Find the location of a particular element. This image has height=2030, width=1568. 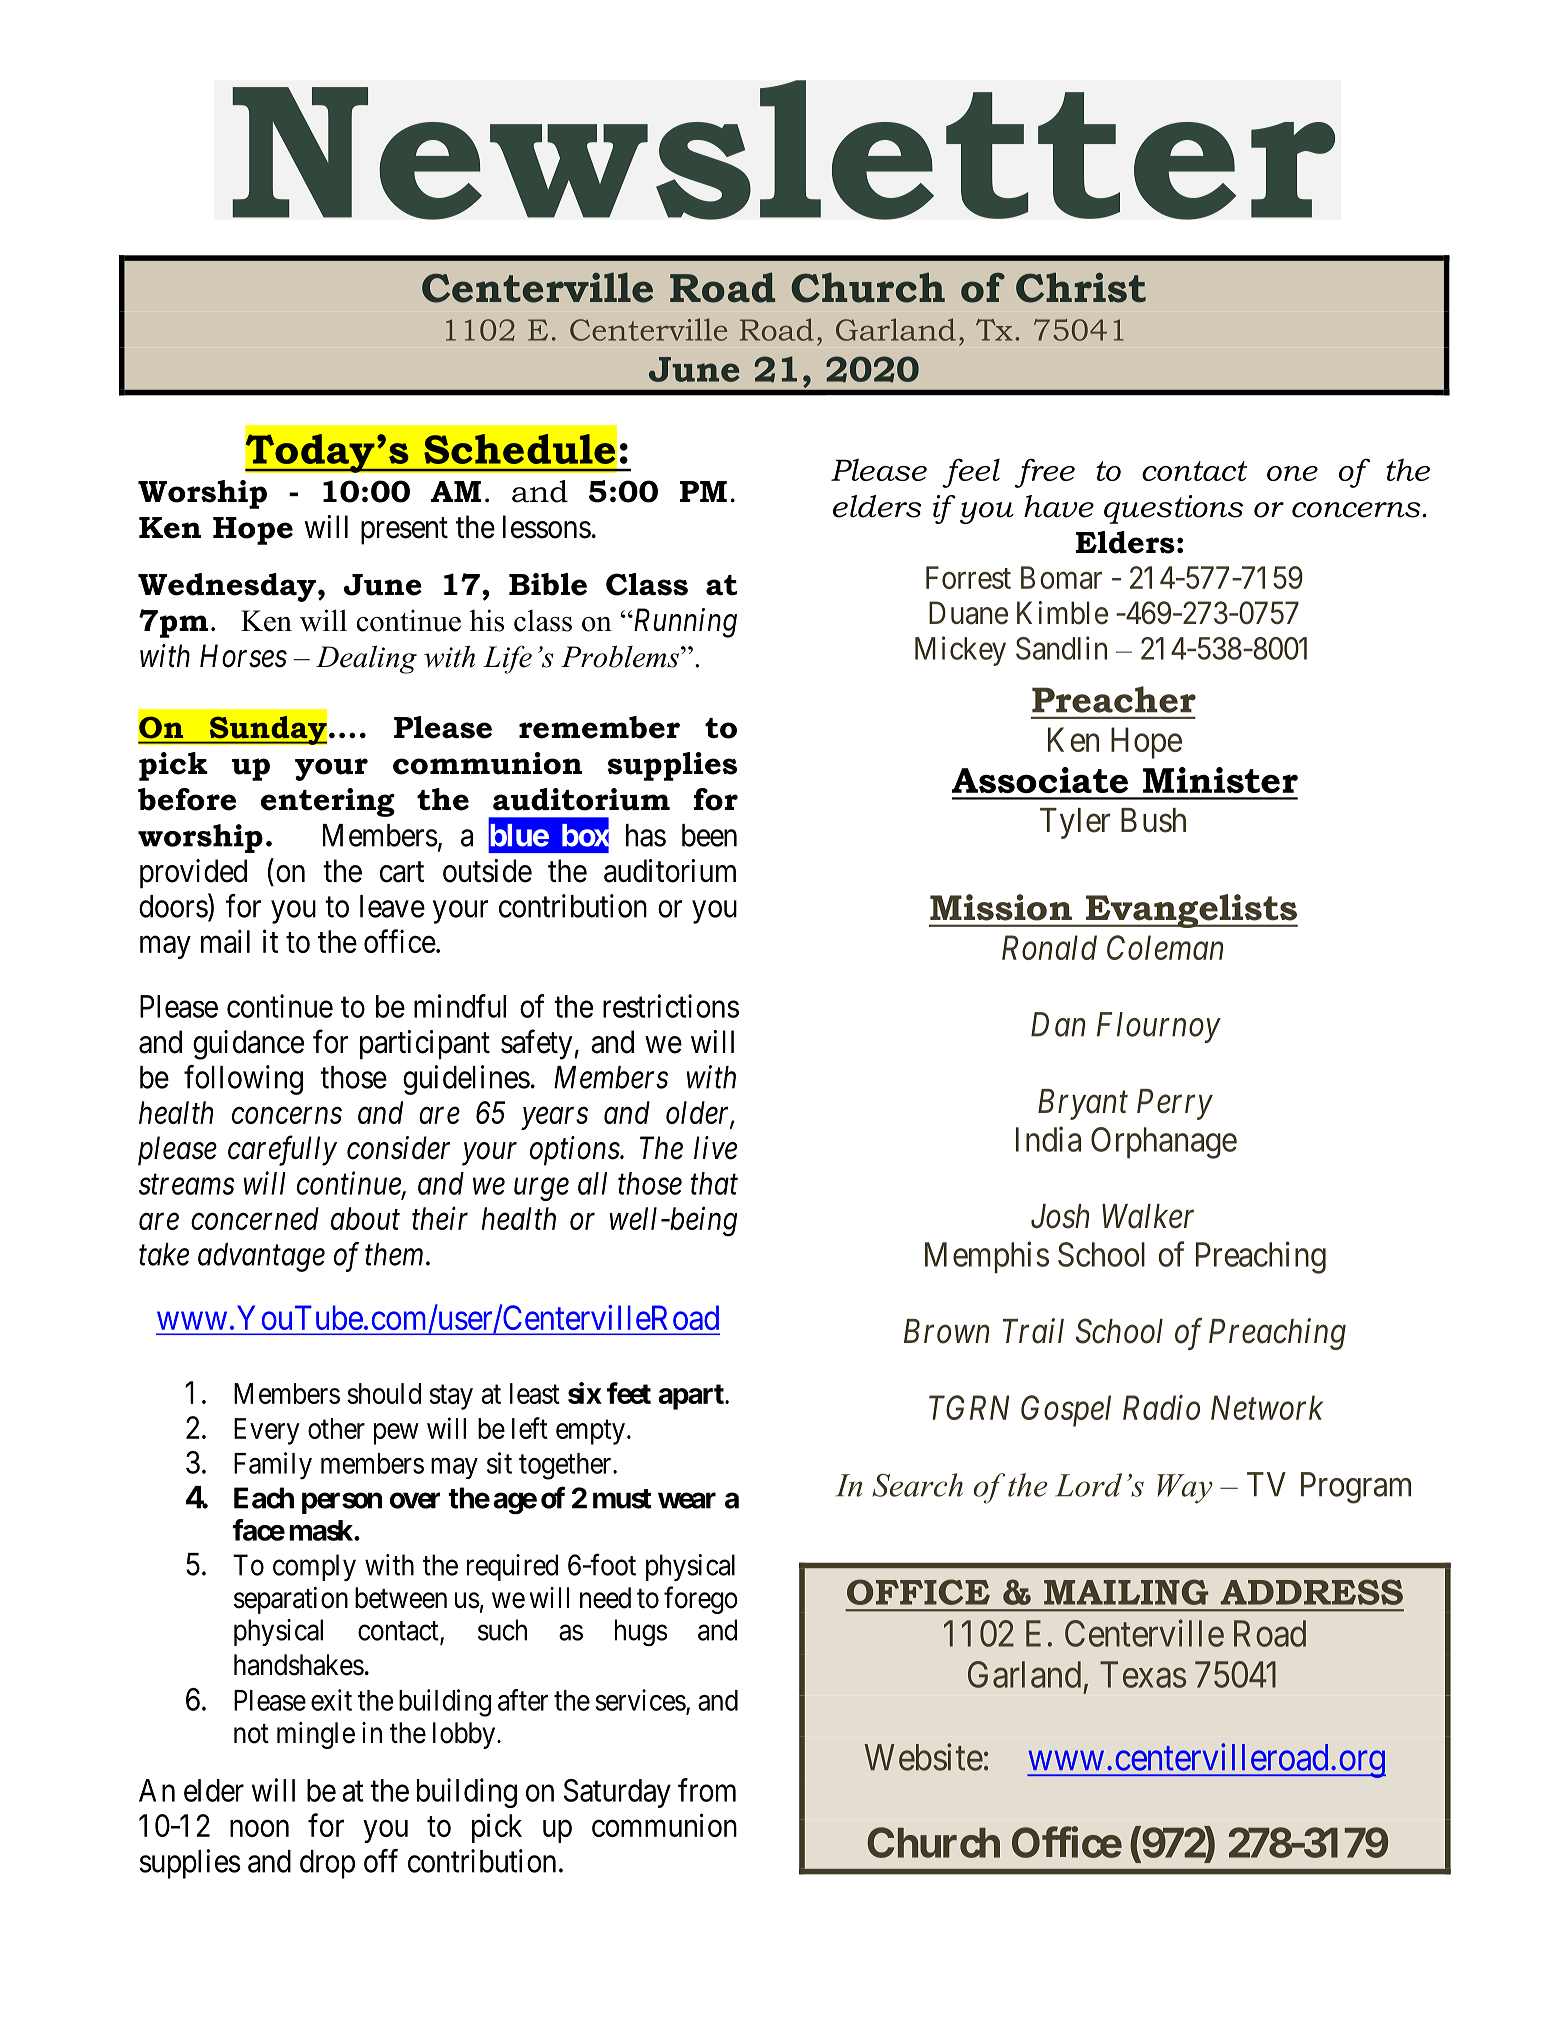

Perry is located at coordinates (1175, 1104).
